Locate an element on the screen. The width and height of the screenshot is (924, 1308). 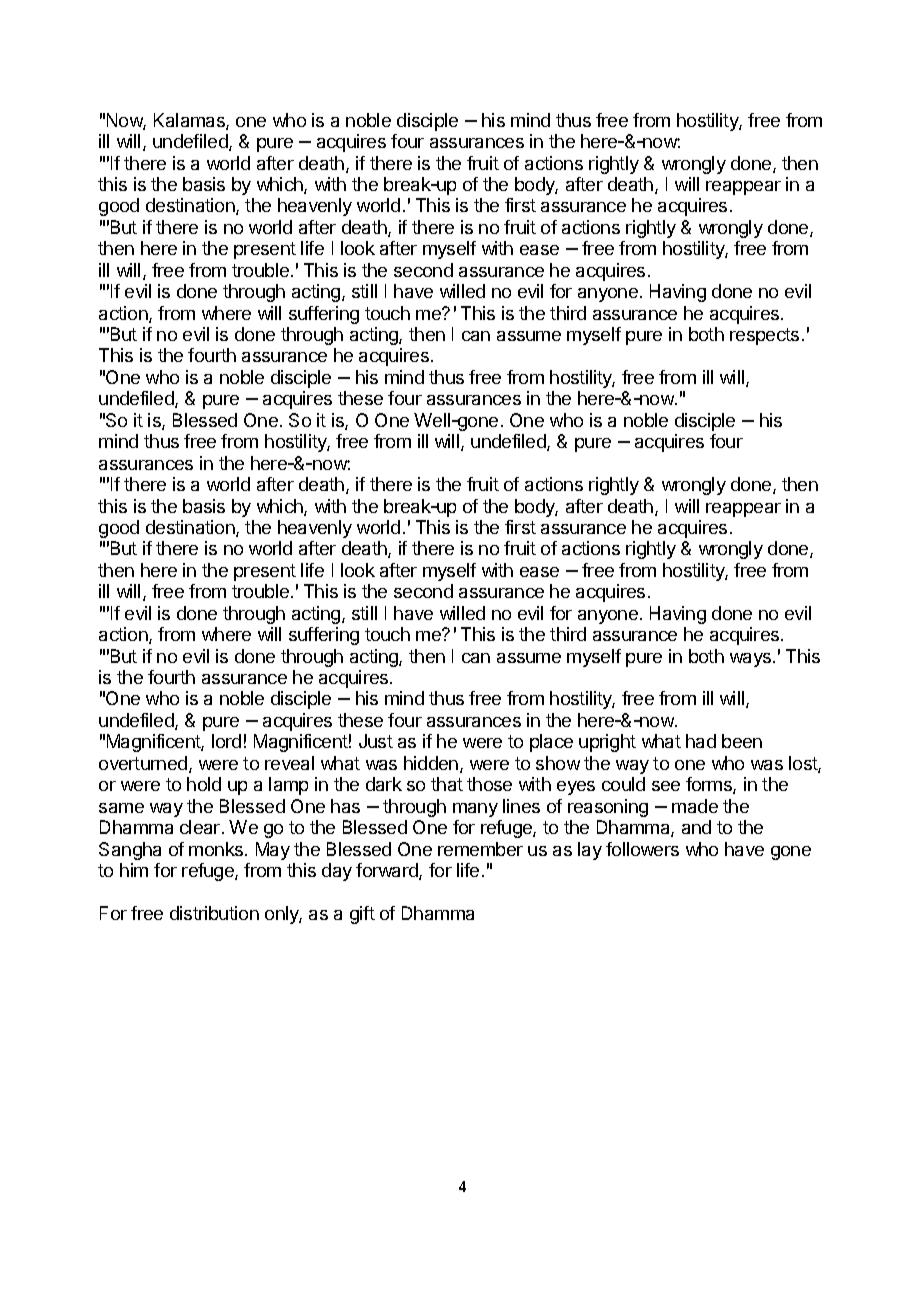
overturned is located at coordinates (143, 763).
